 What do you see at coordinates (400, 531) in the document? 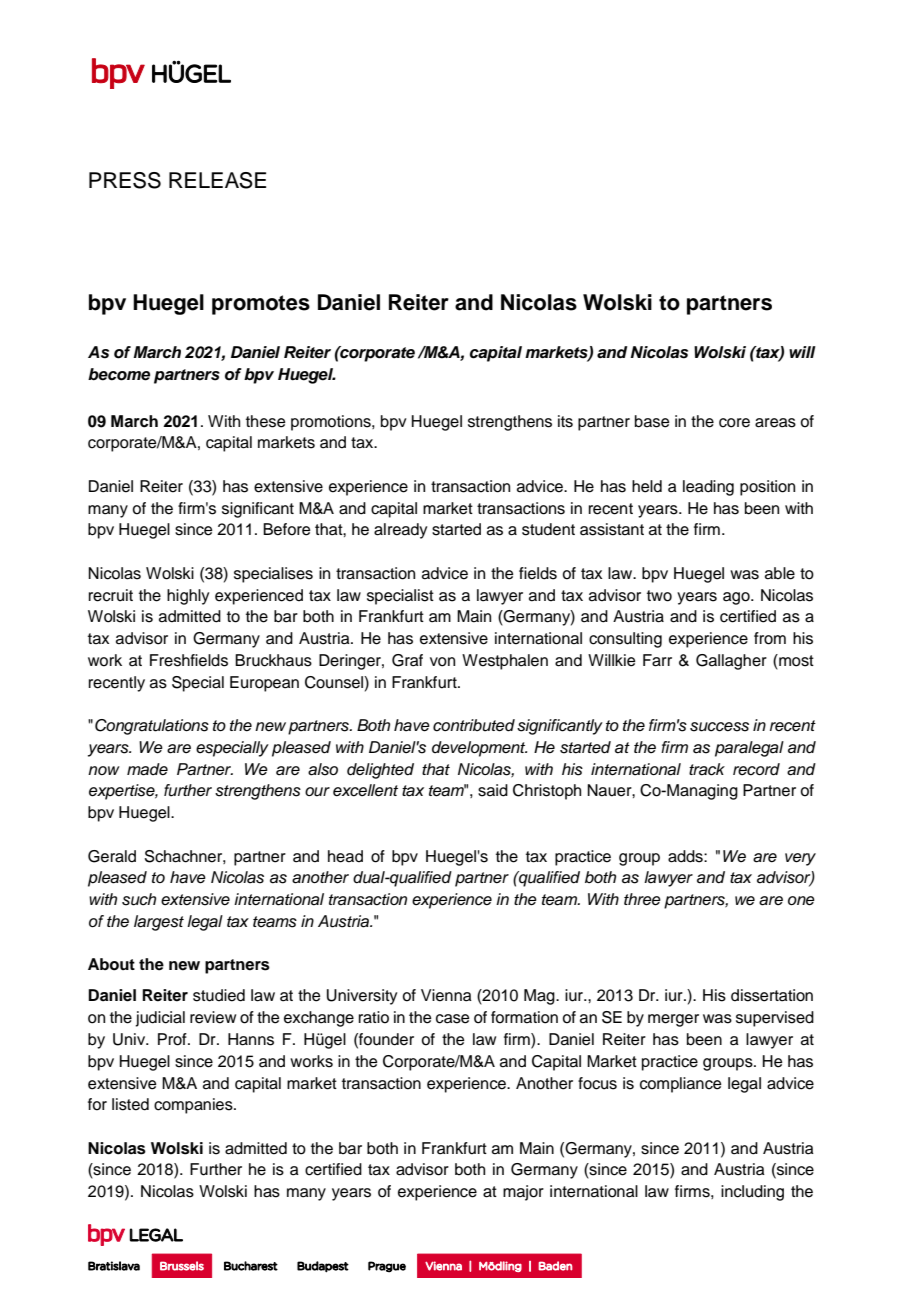
I see `already` at bounding box center [400, 531].
